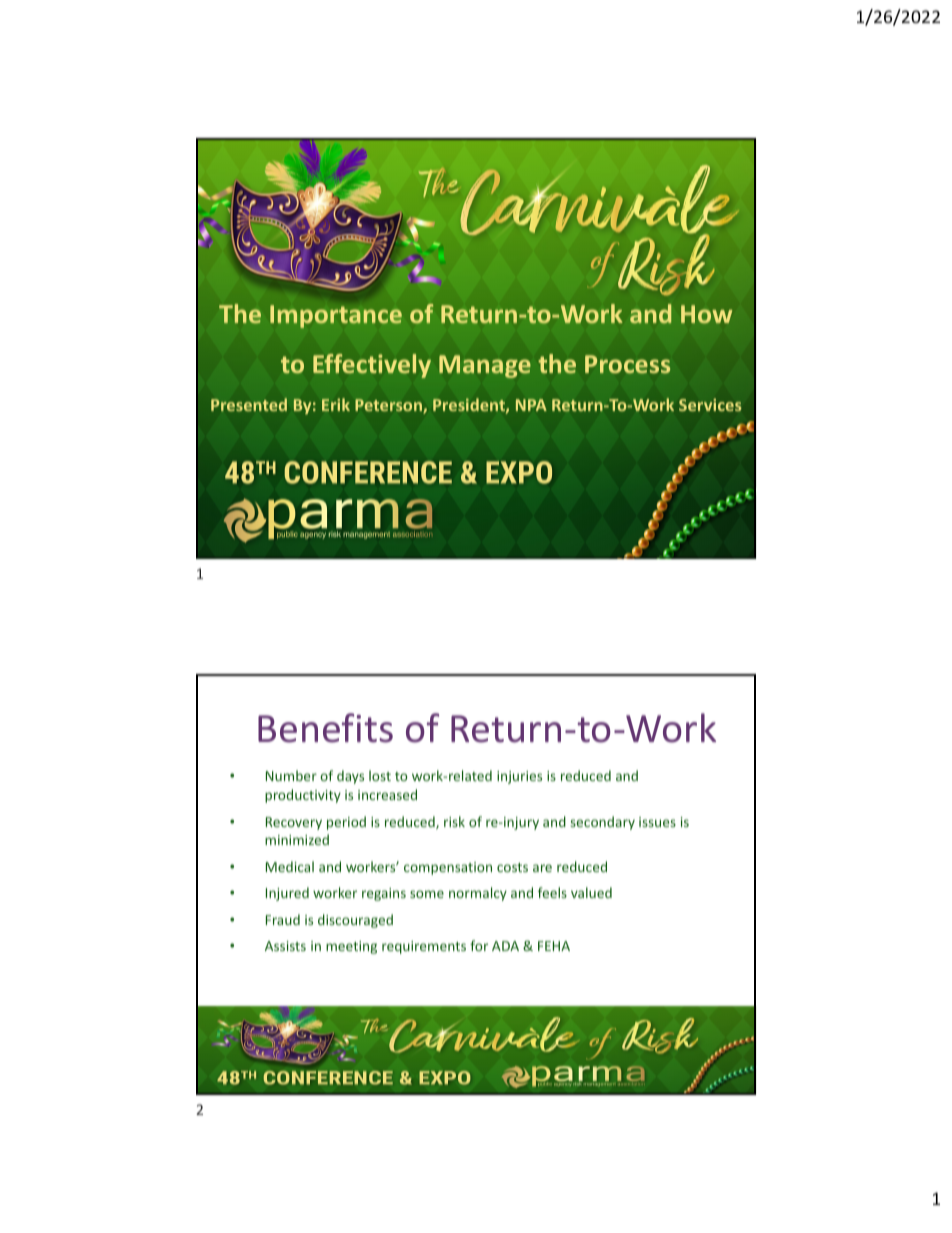  I want to click on Process, so click(627, 364).
